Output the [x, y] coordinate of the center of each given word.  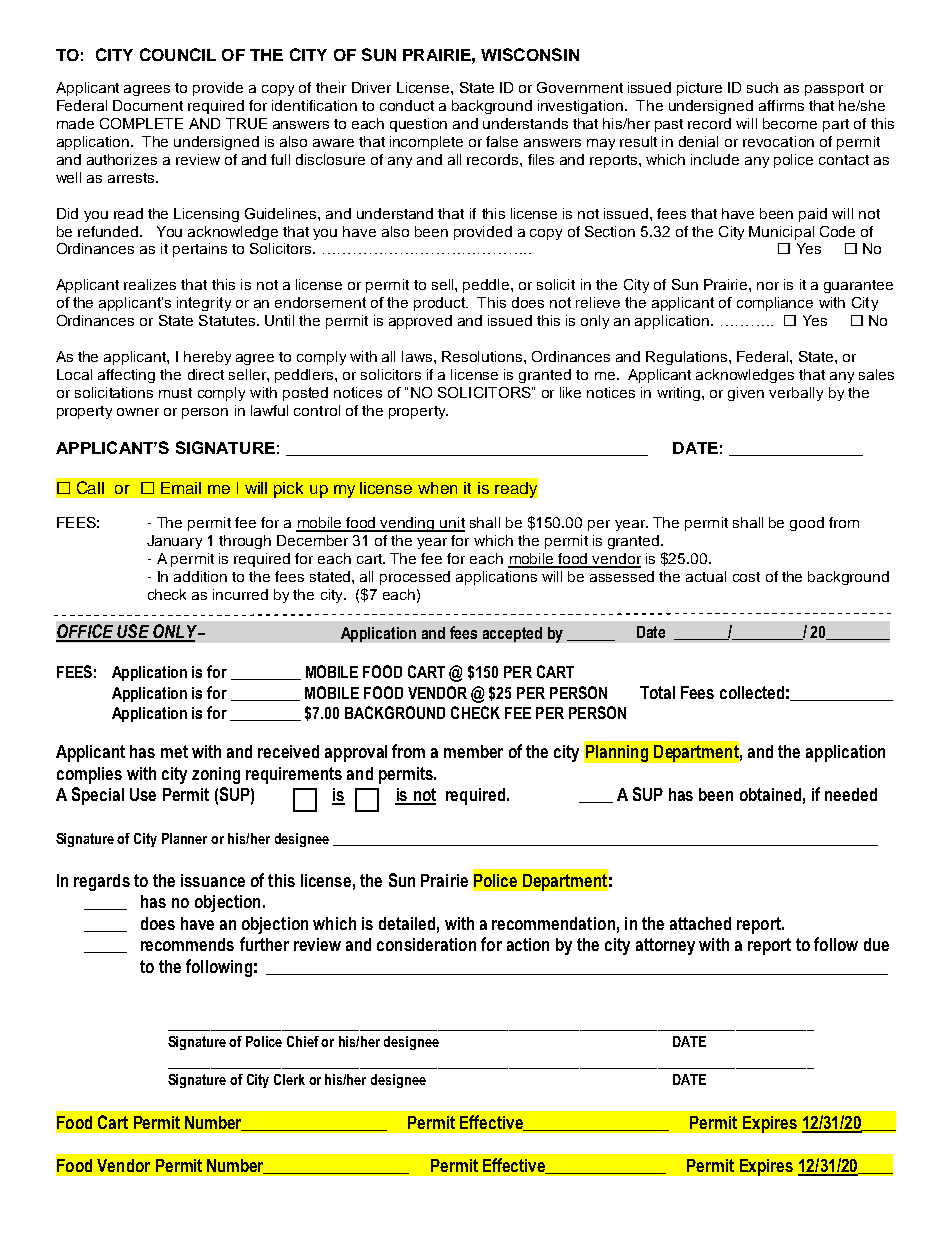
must [175, 393]
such [762, 87]
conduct [407, 105]
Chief [304, 1041]
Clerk [289, 1079]
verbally [796, 394]
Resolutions [483, 356]
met [174, 751]
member [473, 751]
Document [148, 105]
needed [851, 794]
